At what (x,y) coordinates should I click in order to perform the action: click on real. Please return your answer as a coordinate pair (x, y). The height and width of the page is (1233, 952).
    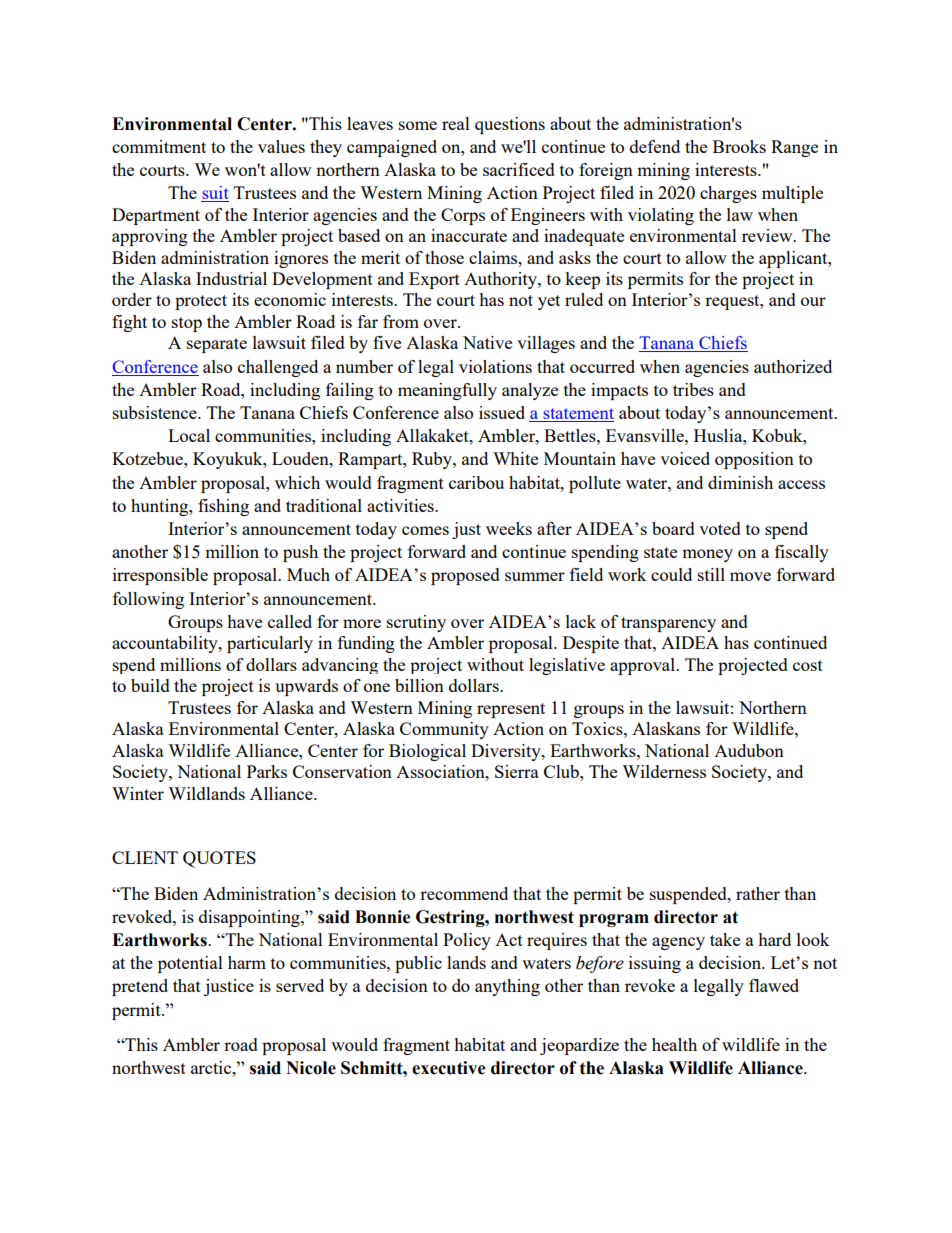
    Looking at the image, I should click on (456, 123).
